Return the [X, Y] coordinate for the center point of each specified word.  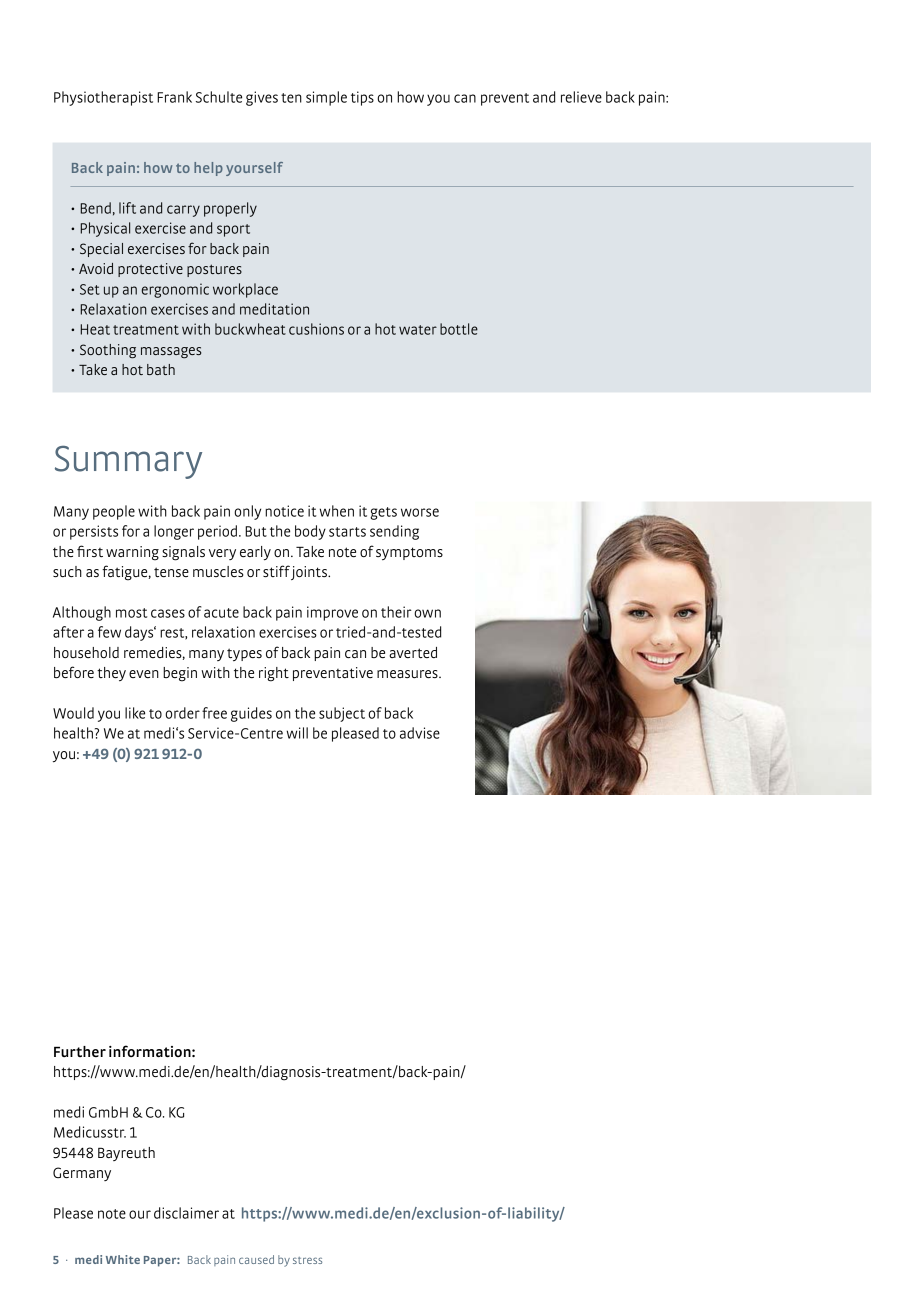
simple [326, 98]
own [427, 613]
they [111, 674]
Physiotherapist [103, 98]
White [123, 1259]
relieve [581, 97]
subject [342, 714]
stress [307, 1260]
